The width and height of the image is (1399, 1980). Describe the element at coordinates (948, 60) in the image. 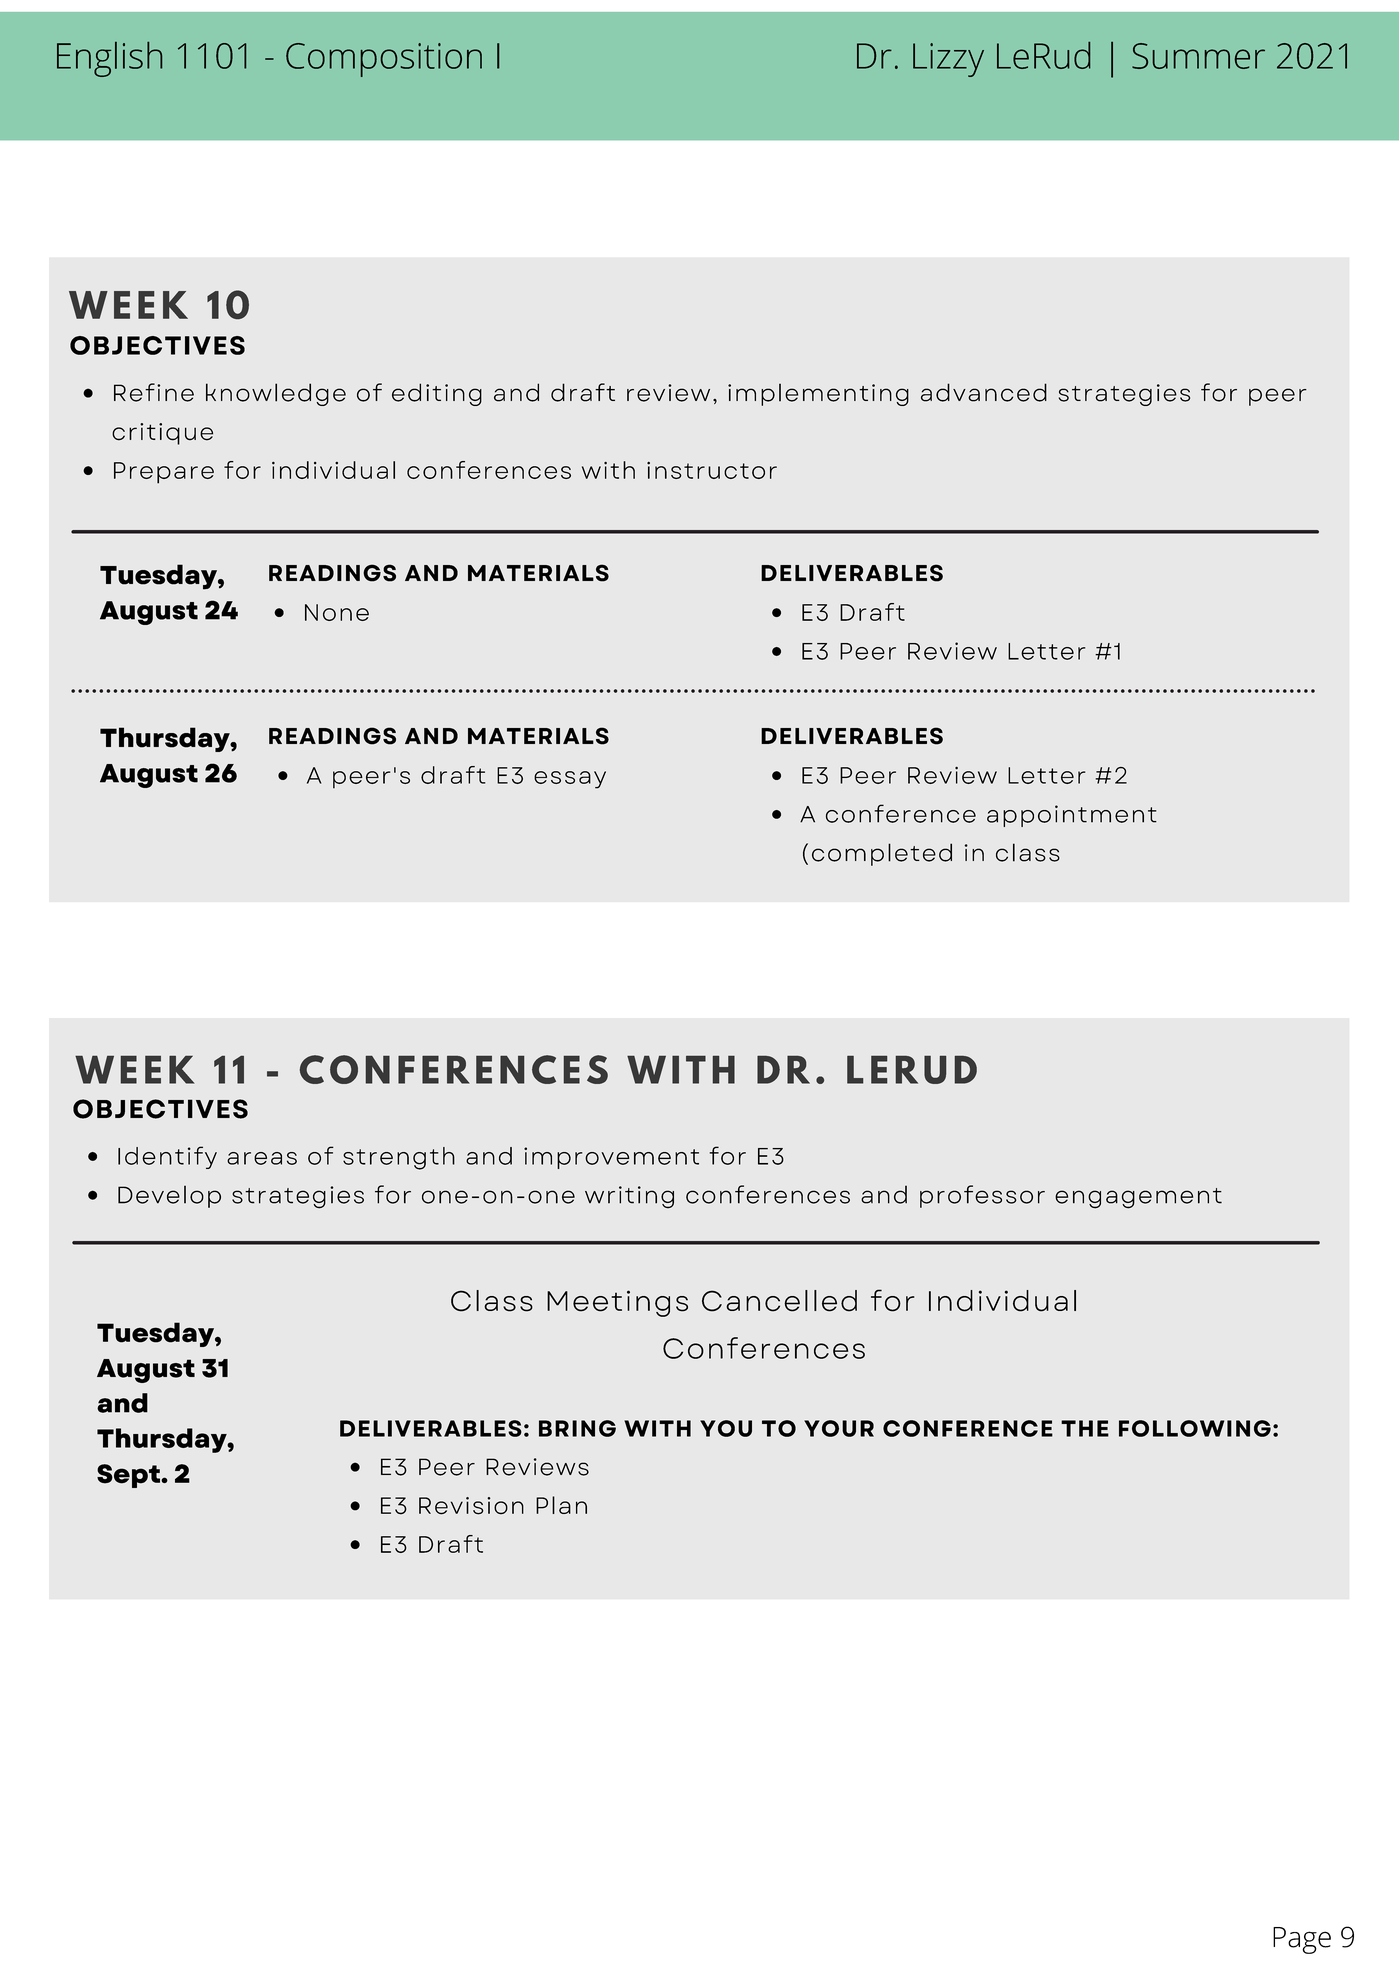

I see `Lizzy` at that location.
